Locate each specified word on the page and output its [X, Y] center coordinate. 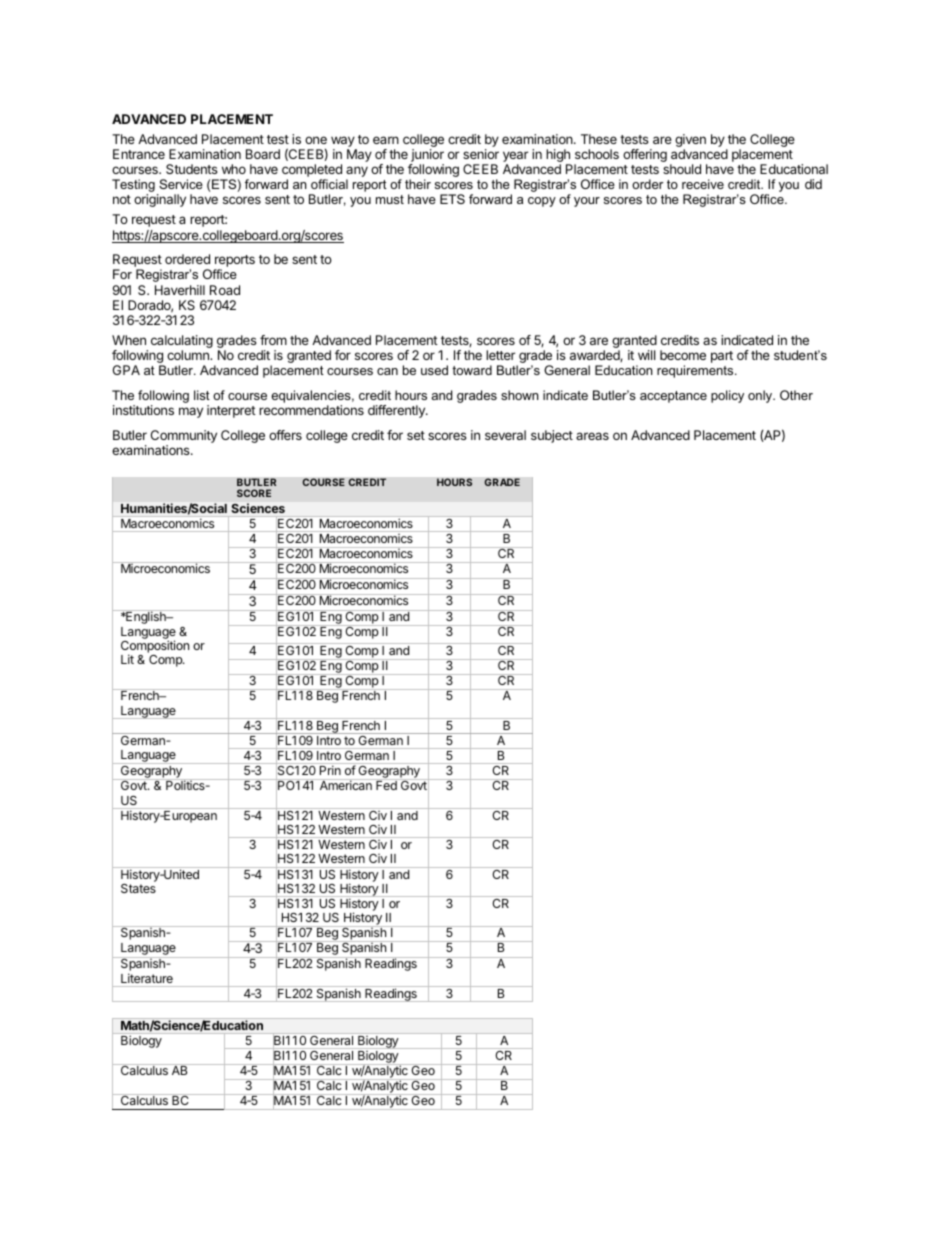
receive [703, 184]
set [416, 435]
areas [592, 436]
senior [481, 154]
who [234, 169]
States [138, 888]
